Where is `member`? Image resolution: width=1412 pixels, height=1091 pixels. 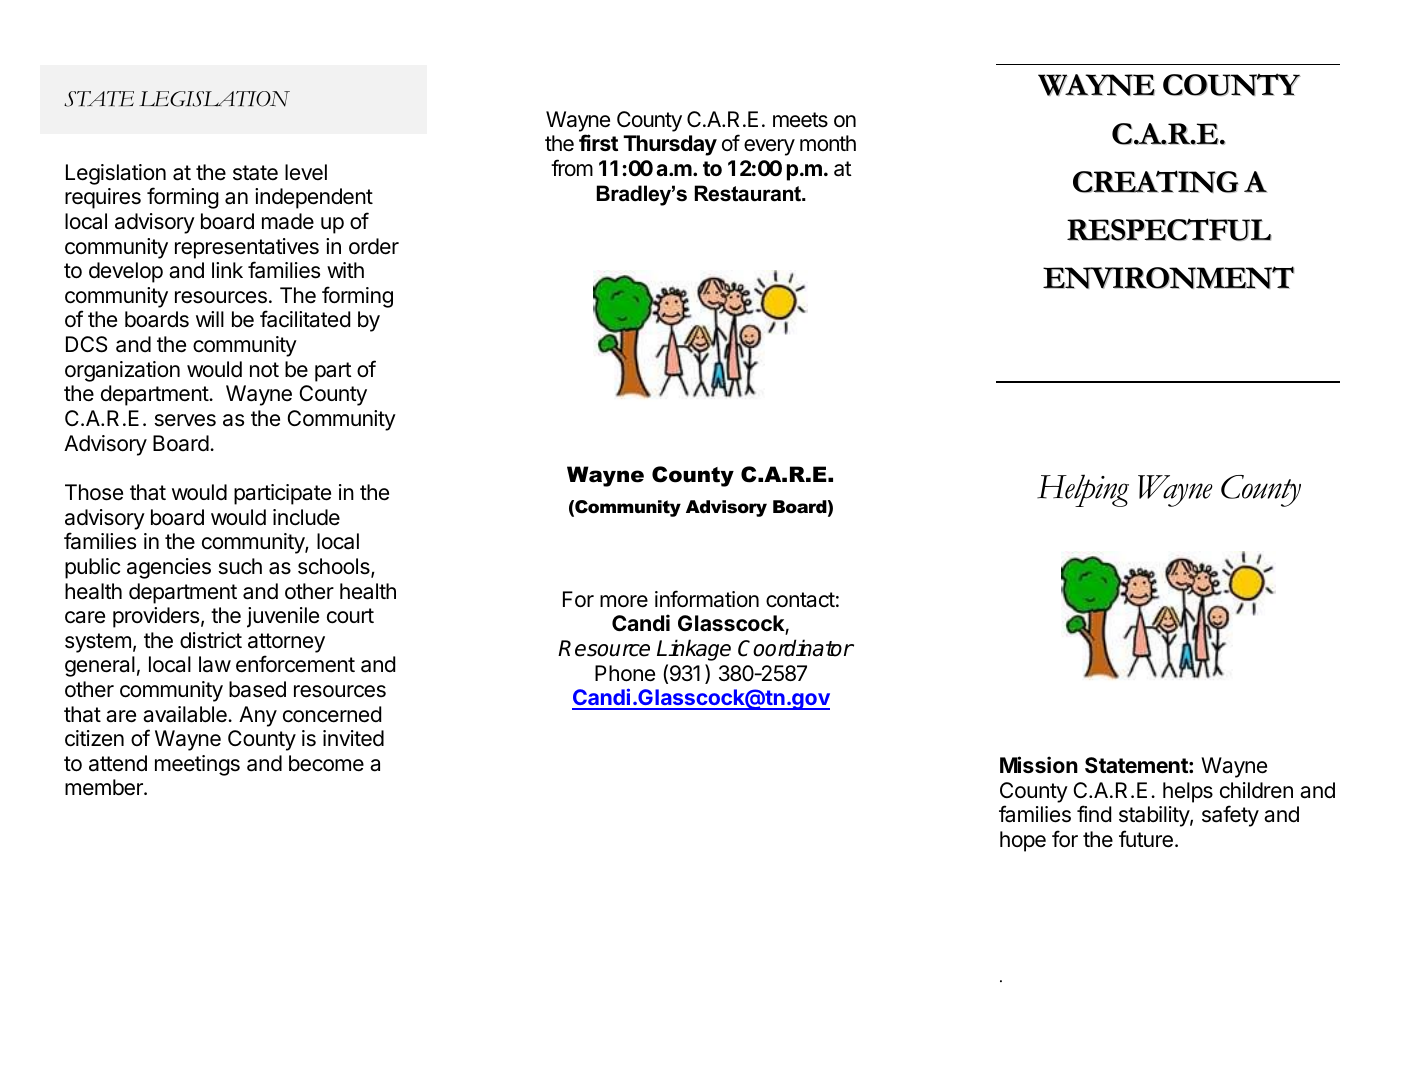
member is located at coordinates (105, 787).
